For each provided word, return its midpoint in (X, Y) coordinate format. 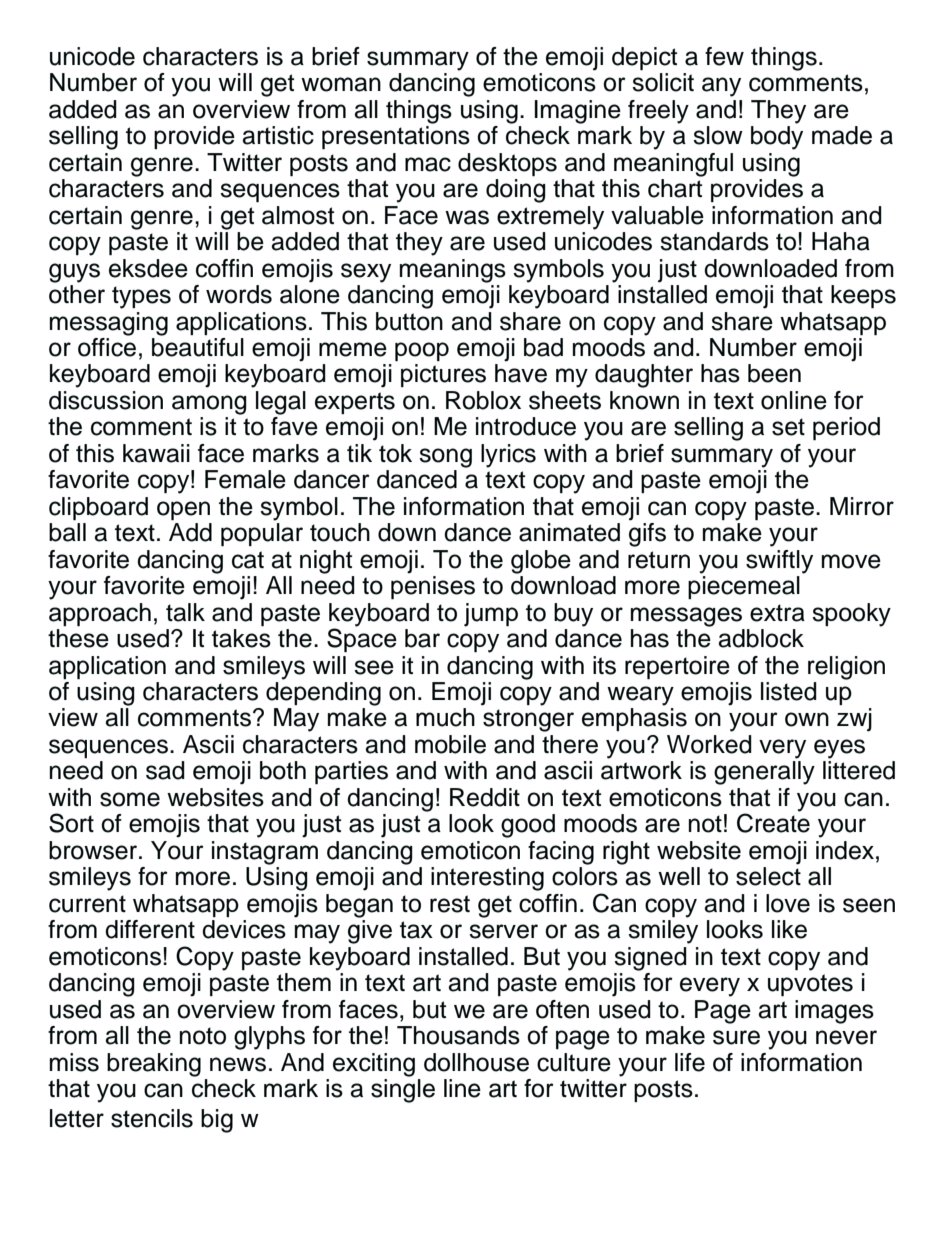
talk (185, 612)
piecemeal (744, 587)
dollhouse (476, 1062)
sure (736, 1037)
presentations (396, 137)
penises (433, 587)
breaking (154, 1065)
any (721, 87)
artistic (278, 135)
